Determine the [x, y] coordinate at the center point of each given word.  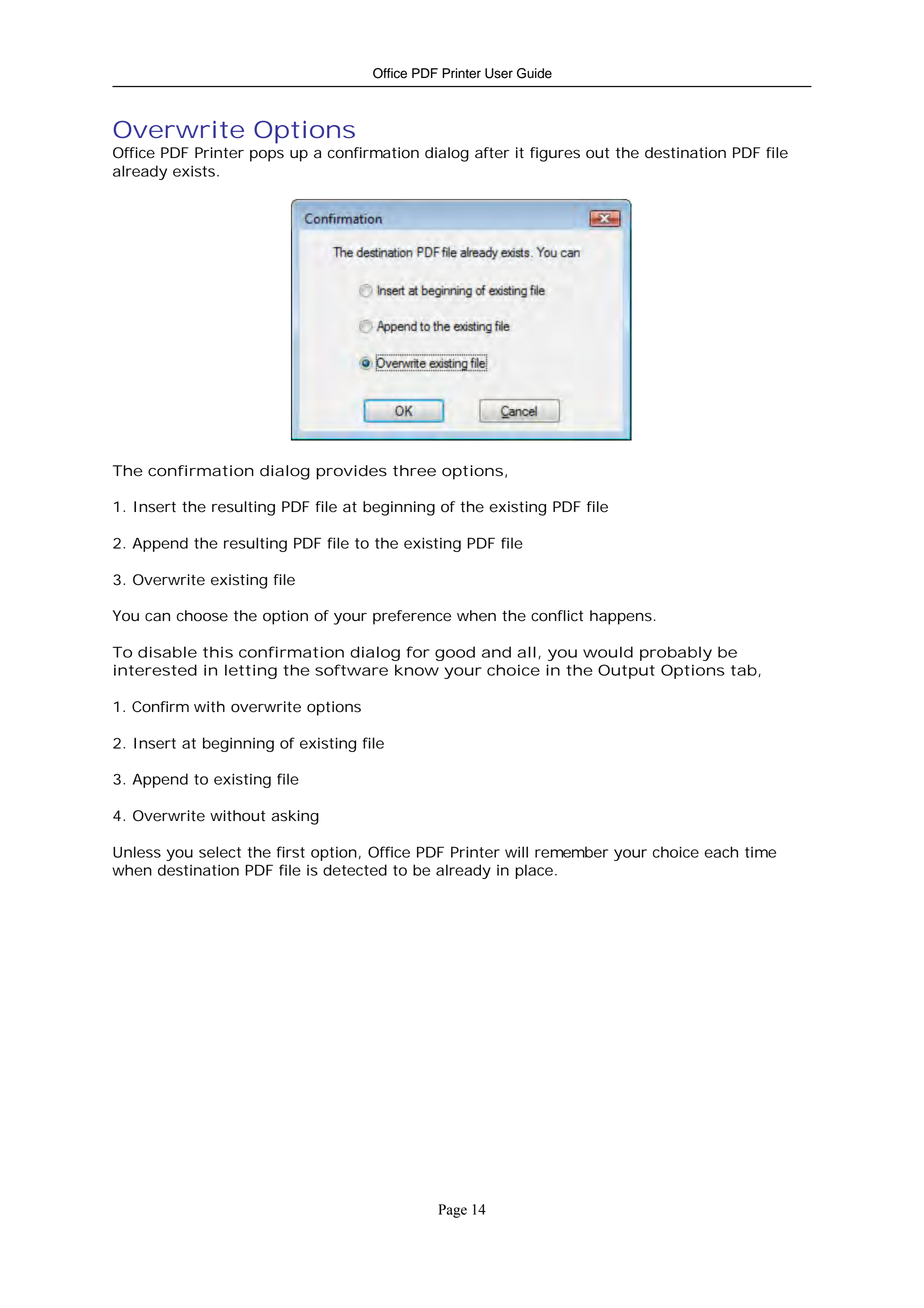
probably [676, 653]
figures [555, 154]
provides [351, 472]
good [455, 653]
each [721, 852]
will [516, 852]
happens [622, 617]
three [414, 471]
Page [453, 1211]
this [218, 652]
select [220, 852]
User [499, 73]
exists [195, 171]
